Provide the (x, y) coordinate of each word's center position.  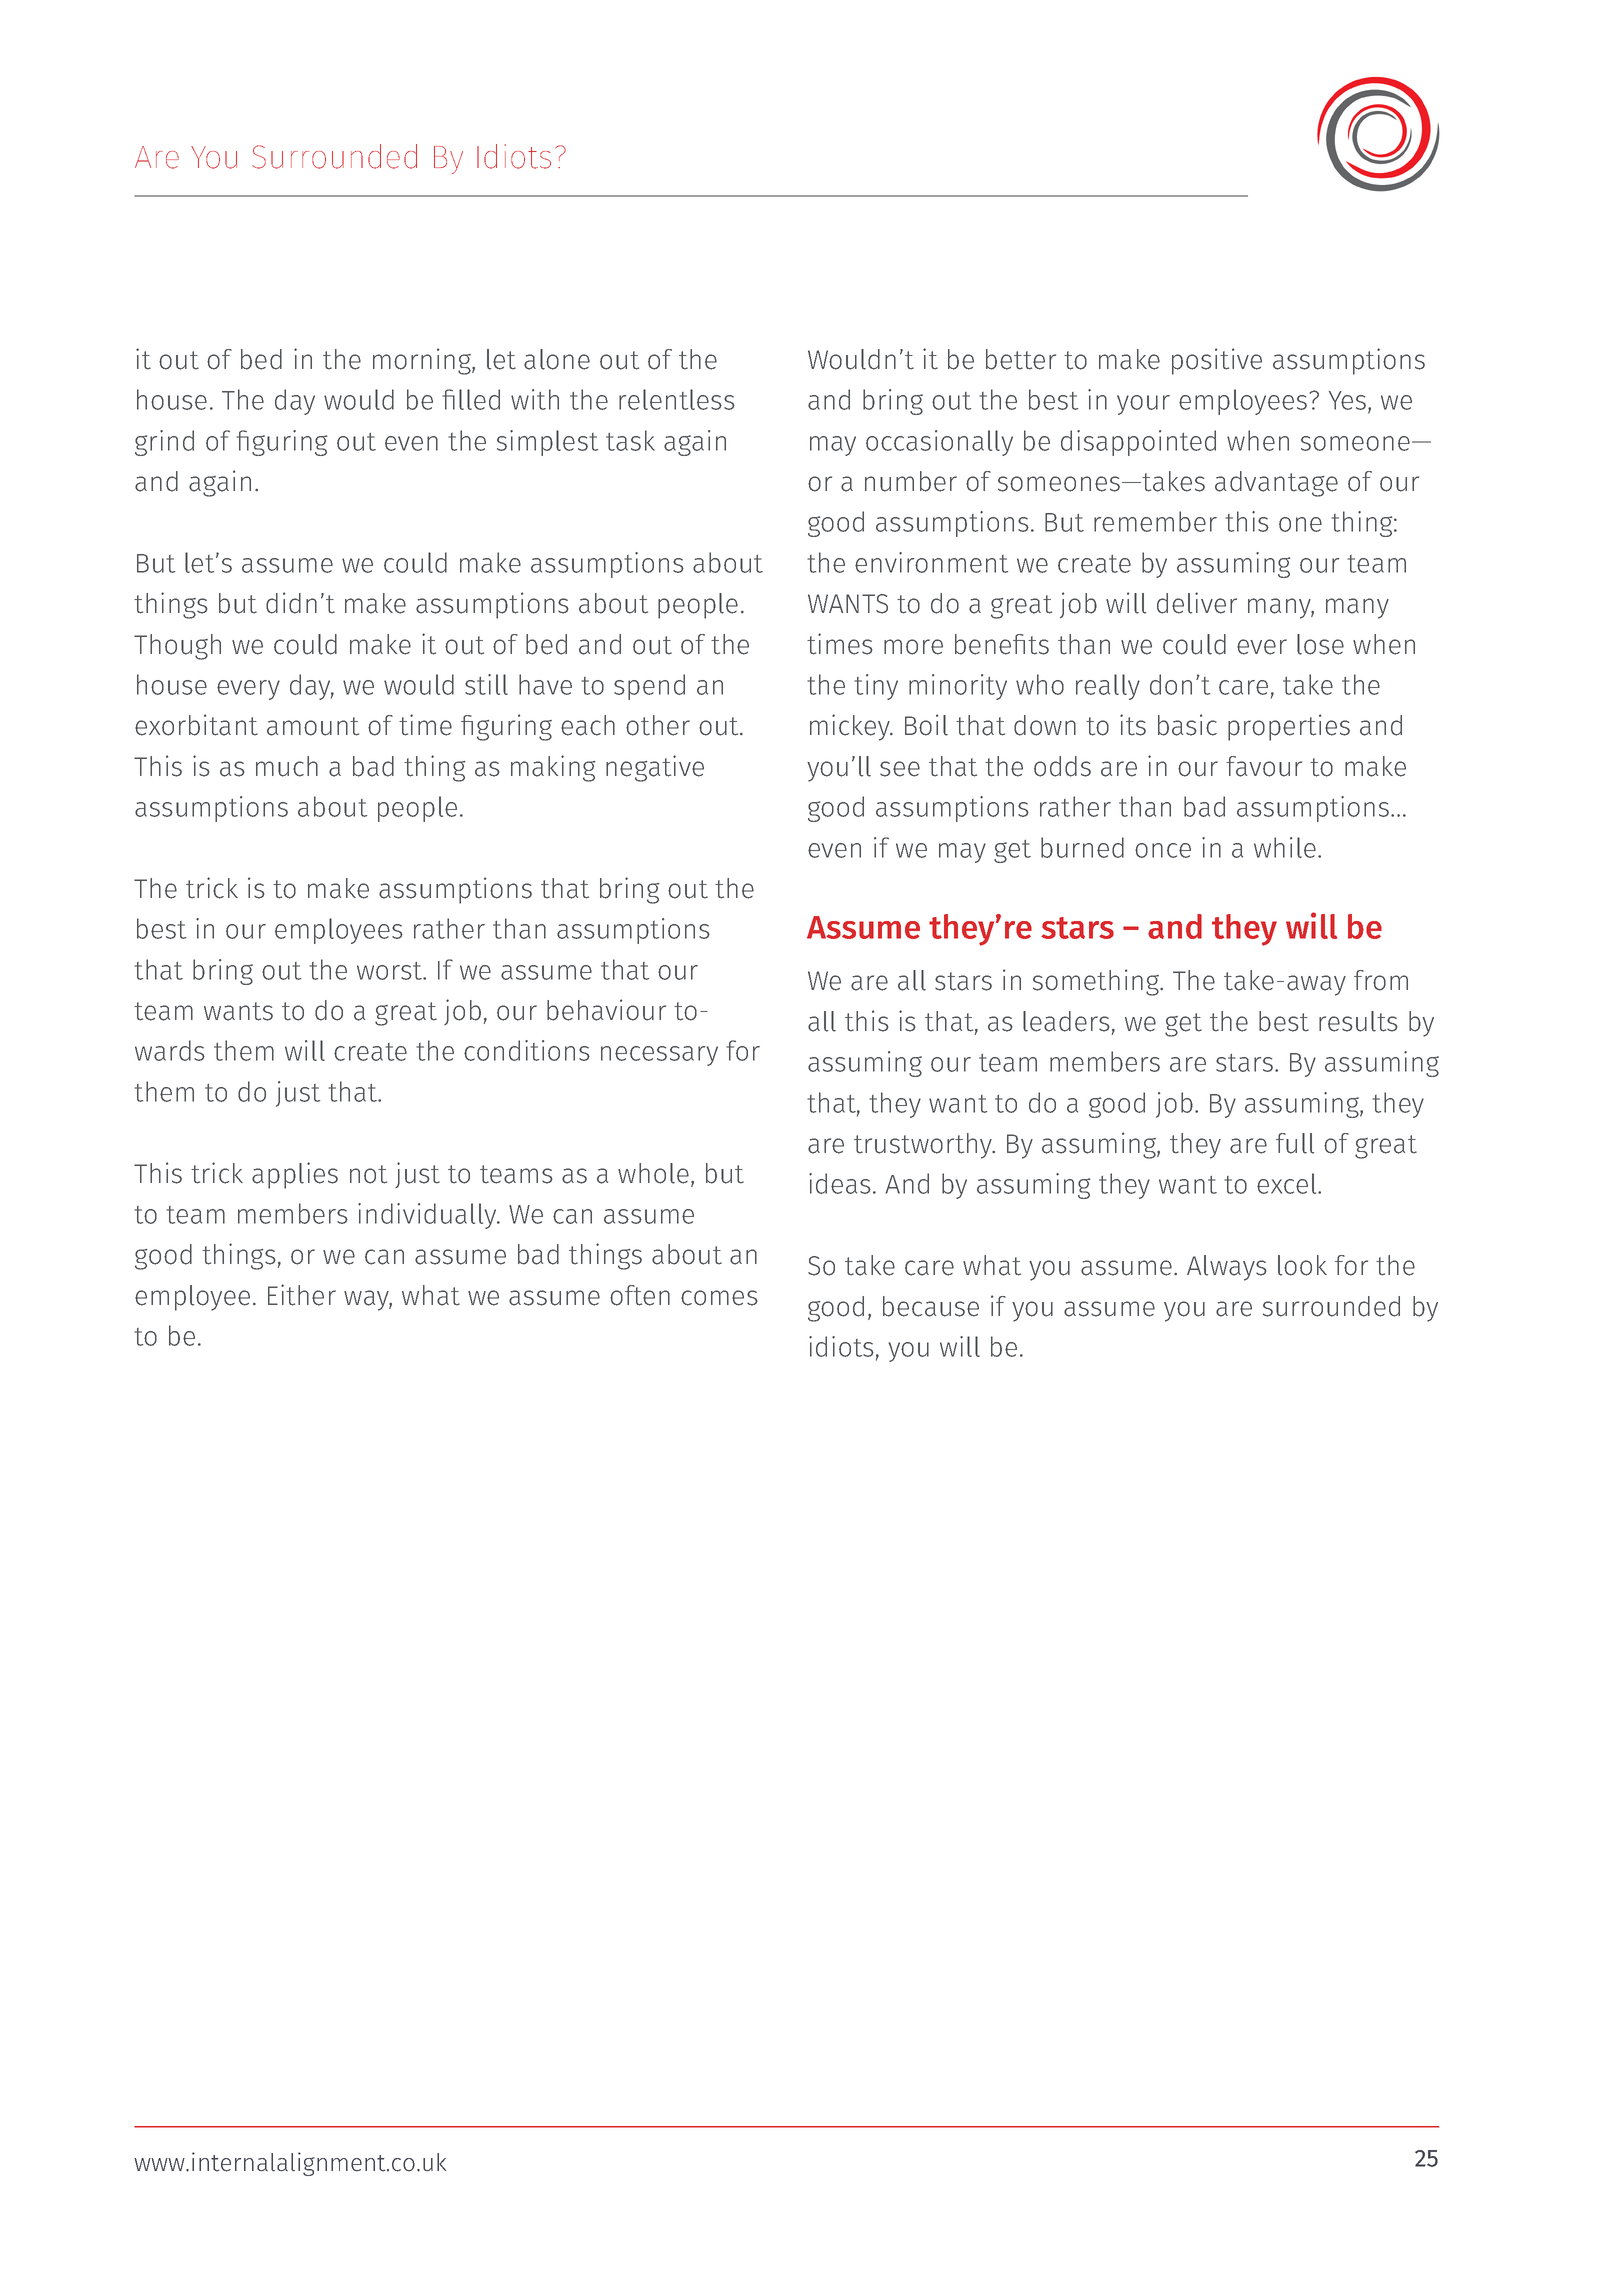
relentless (677, 399)
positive (1217, 361)
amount (313, 726)
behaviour (606, 1010)
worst (391, 971)
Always (1227, 1268)
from (1381, 980)
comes (719, 1298)
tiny (876, 687)
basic (1187, 725)
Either (302, 1295)
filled (471, 399)
